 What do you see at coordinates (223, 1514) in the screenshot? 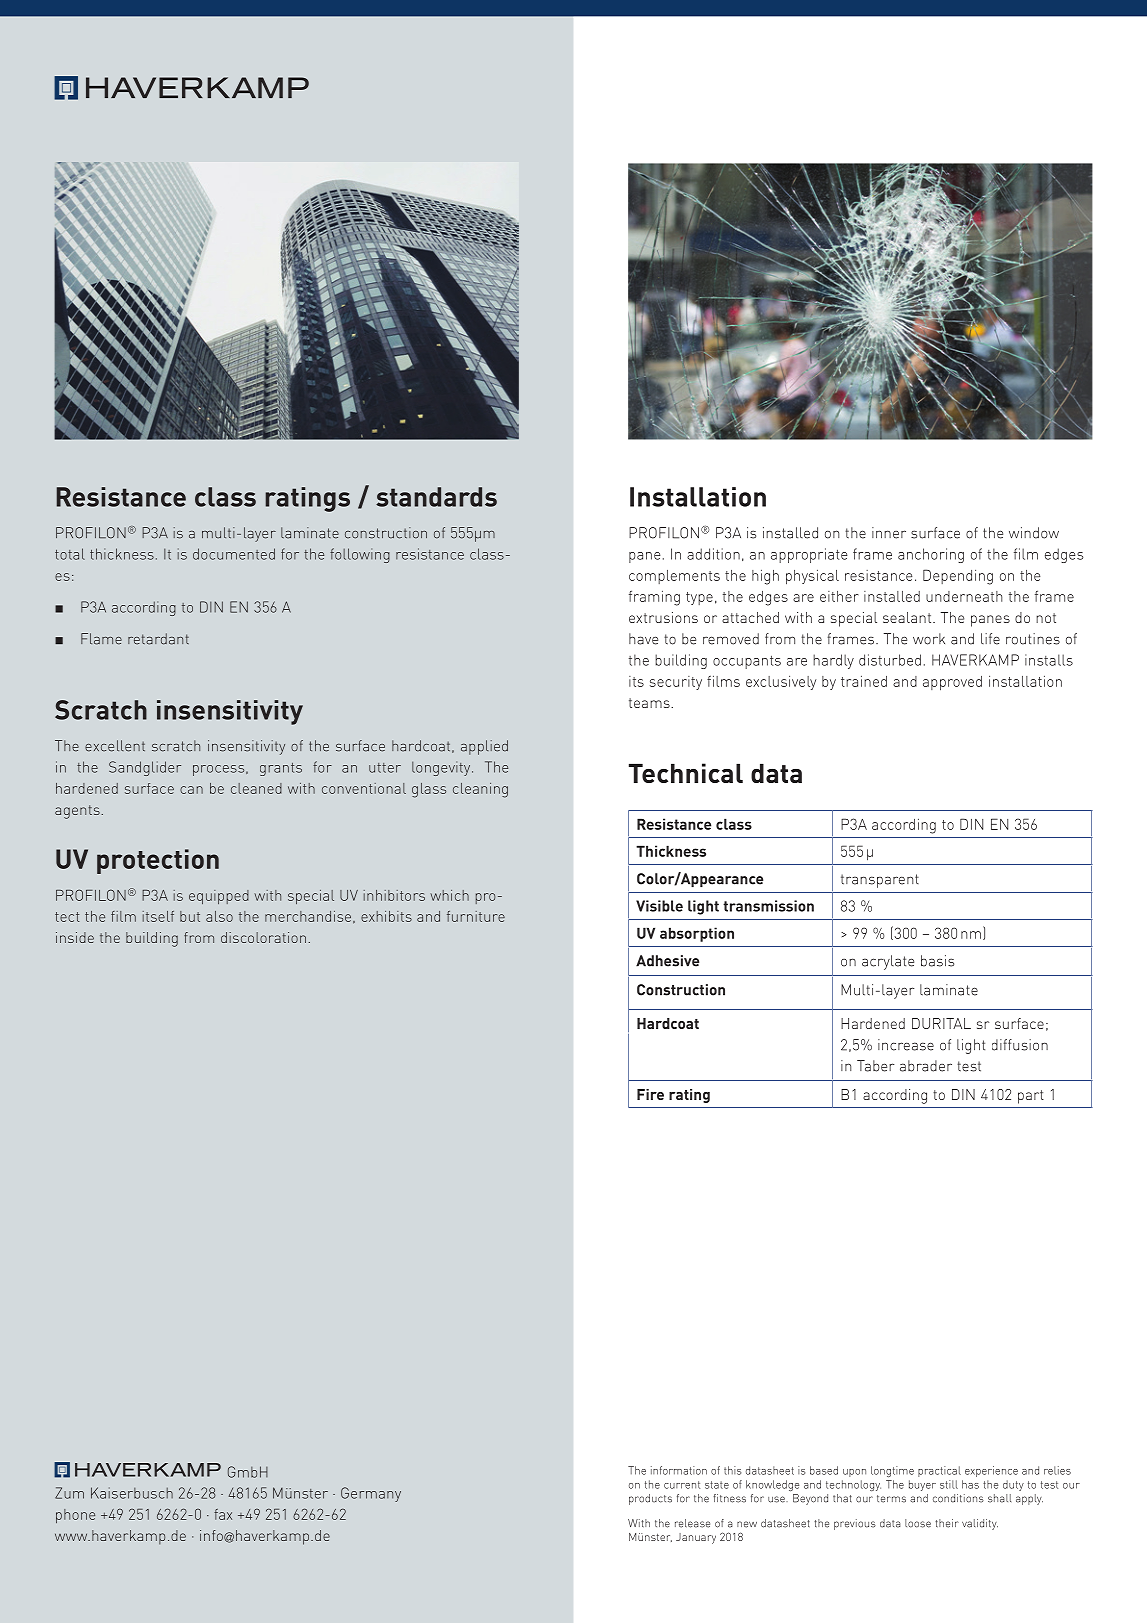
I see `fax` at bounding box center [223, 1514].
